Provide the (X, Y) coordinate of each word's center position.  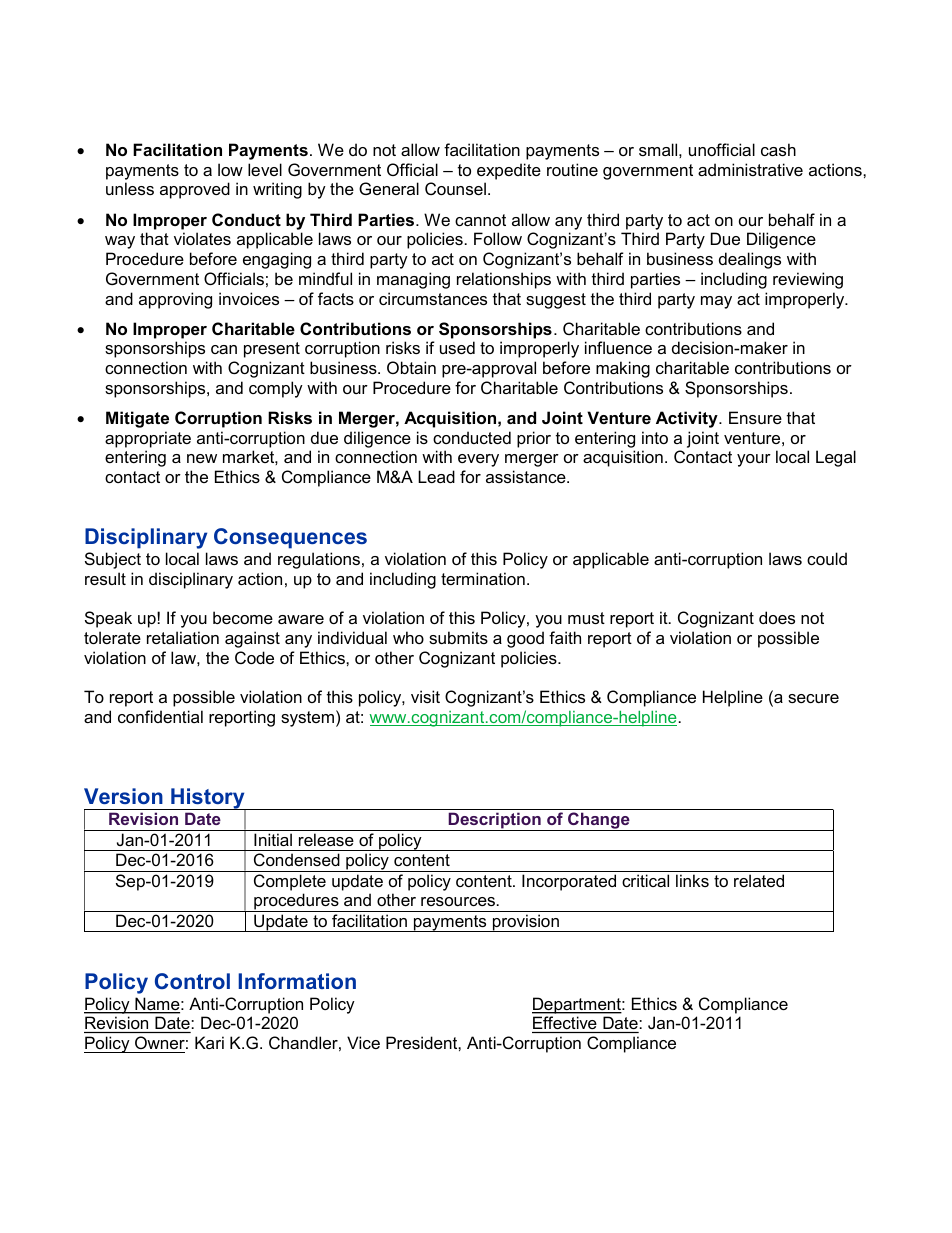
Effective (565, 1024)
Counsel (455, 188)
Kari (209, 1042)
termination (483, 578)
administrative (750, 169)
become (243, 617)
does (777, 617)
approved (195, 190)
